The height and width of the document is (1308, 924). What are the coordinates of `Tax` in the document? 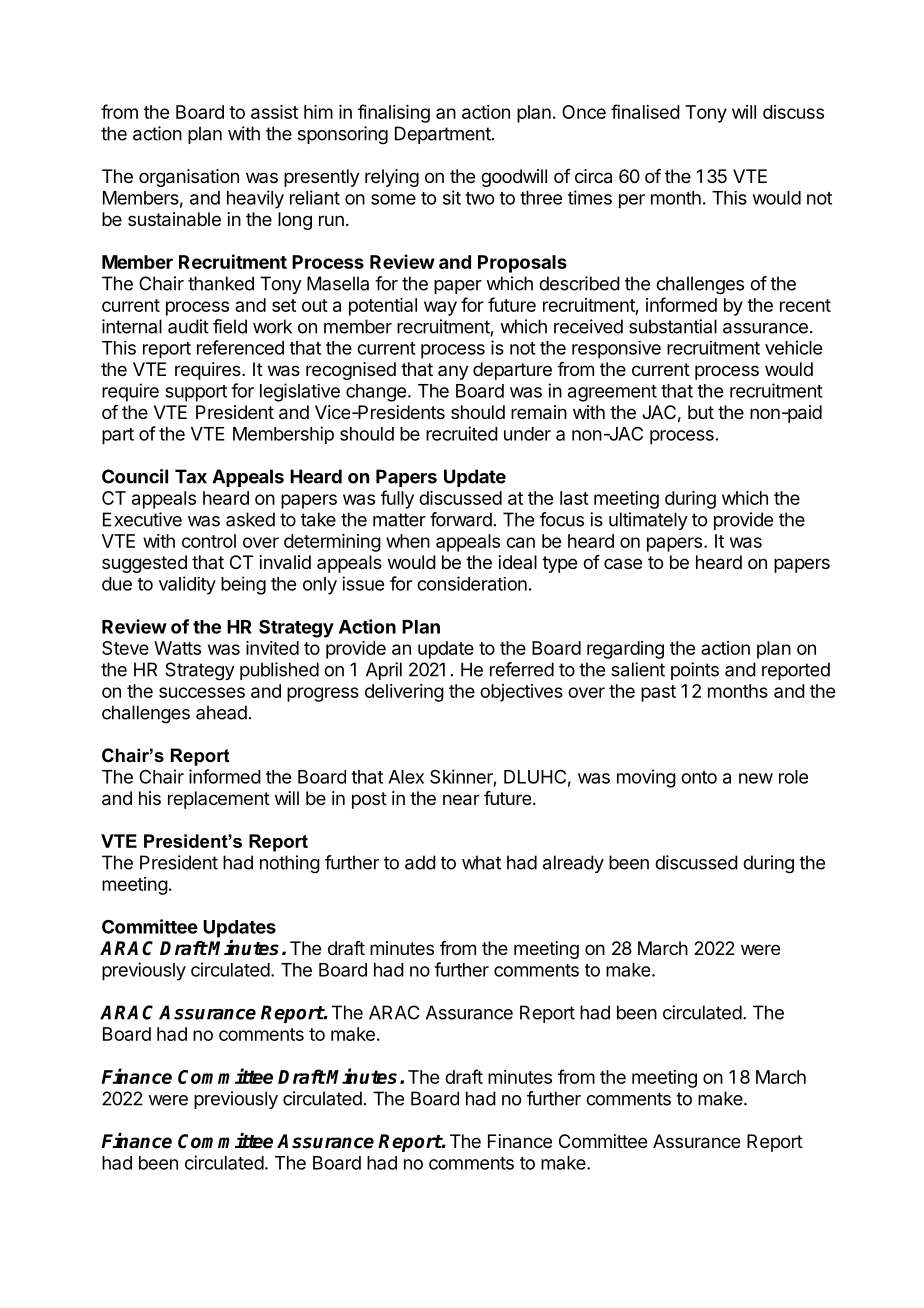 It's located at (191, 476).
